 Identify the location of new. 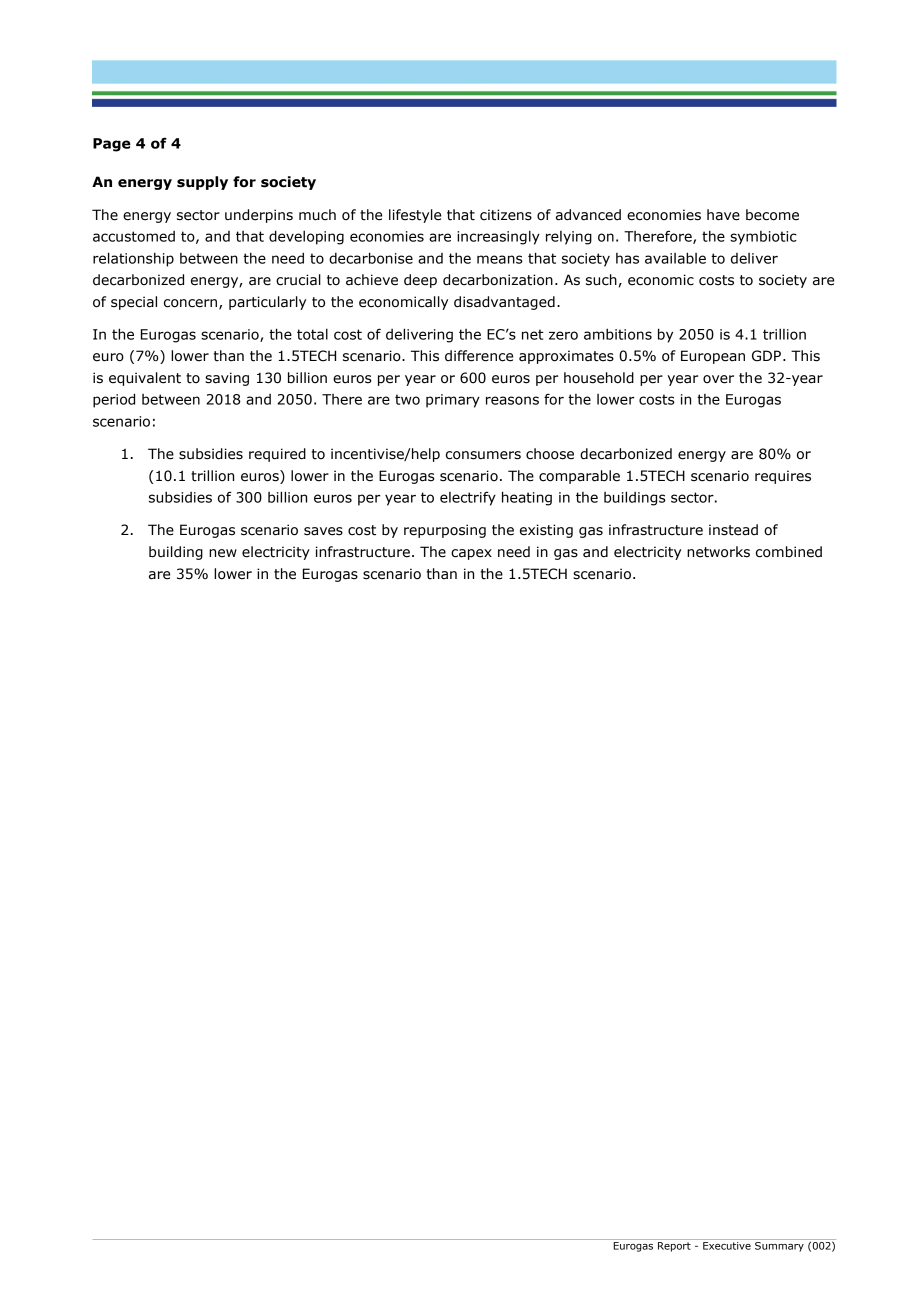
(223, 553).
